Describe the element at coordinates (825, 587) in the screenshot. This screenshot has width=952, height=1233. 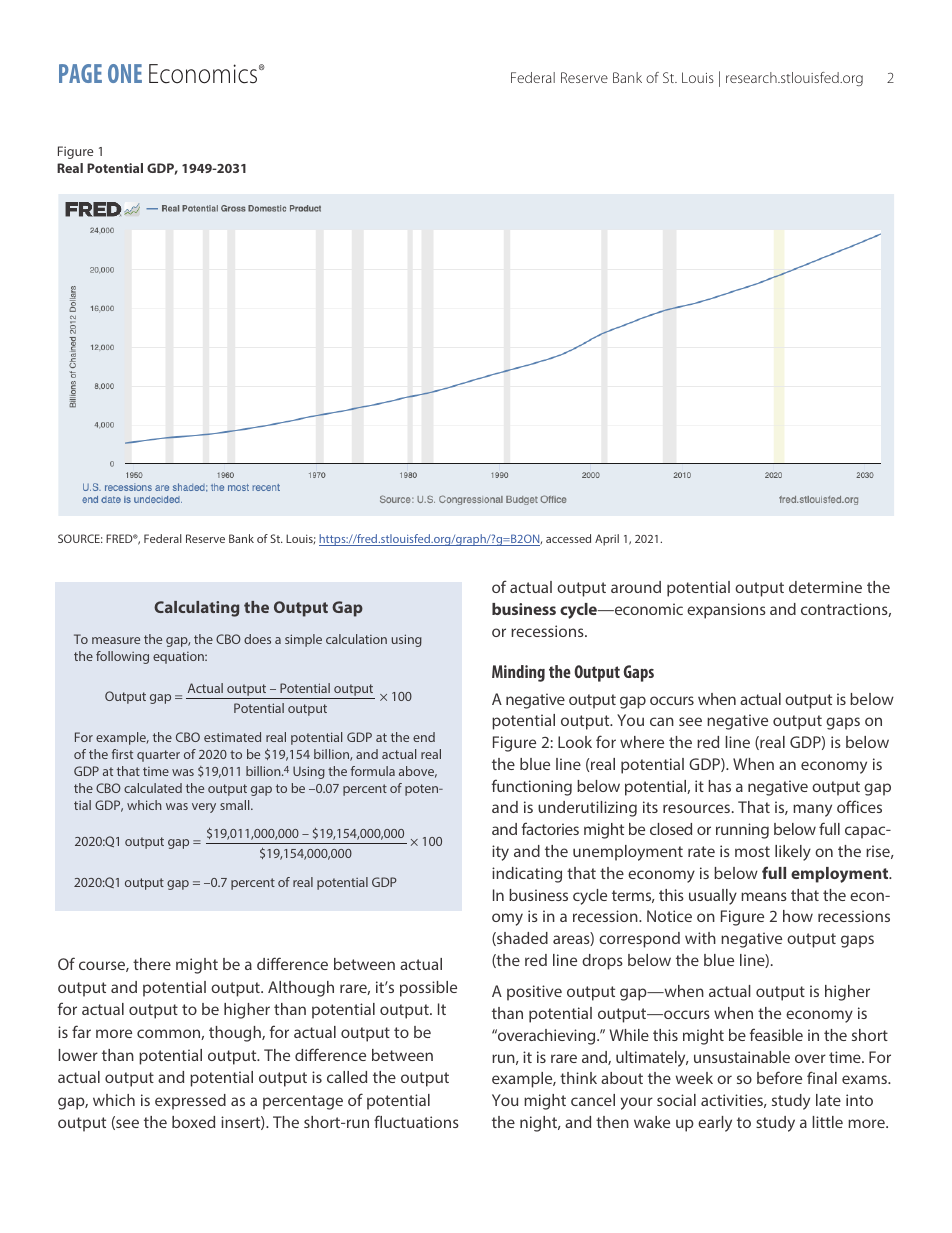
I see `determine` at that location.
